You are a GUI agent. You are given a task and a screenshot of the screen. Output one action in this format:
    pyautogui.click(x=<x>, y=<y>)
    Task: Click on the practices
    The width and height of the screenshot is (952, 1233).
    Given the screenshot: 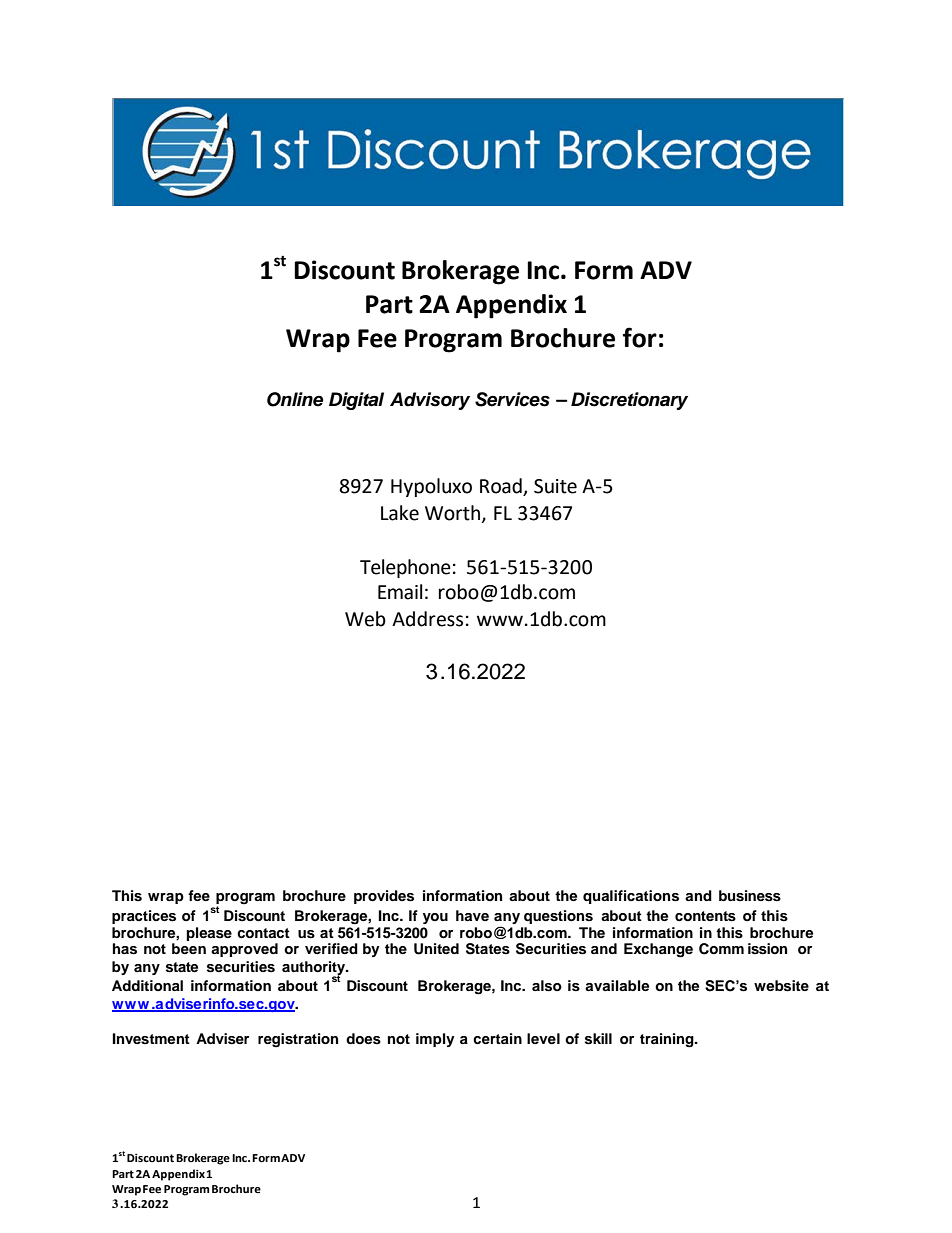 What is the action you would take?
    pyautogui.click(x=144, y=917)
